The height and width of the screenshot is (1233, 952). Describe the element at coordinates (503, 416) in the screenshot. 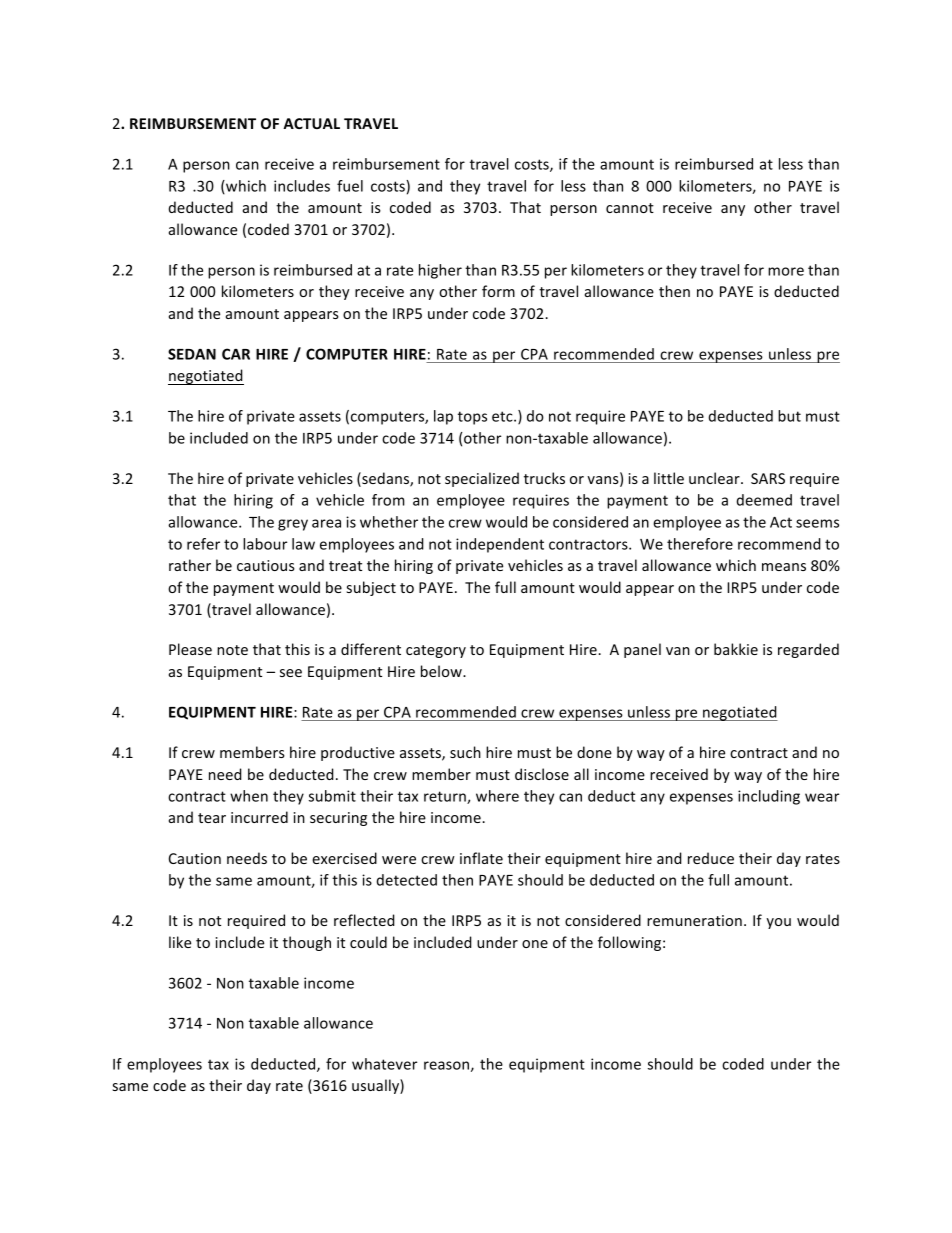

I see `etc` at that location.
